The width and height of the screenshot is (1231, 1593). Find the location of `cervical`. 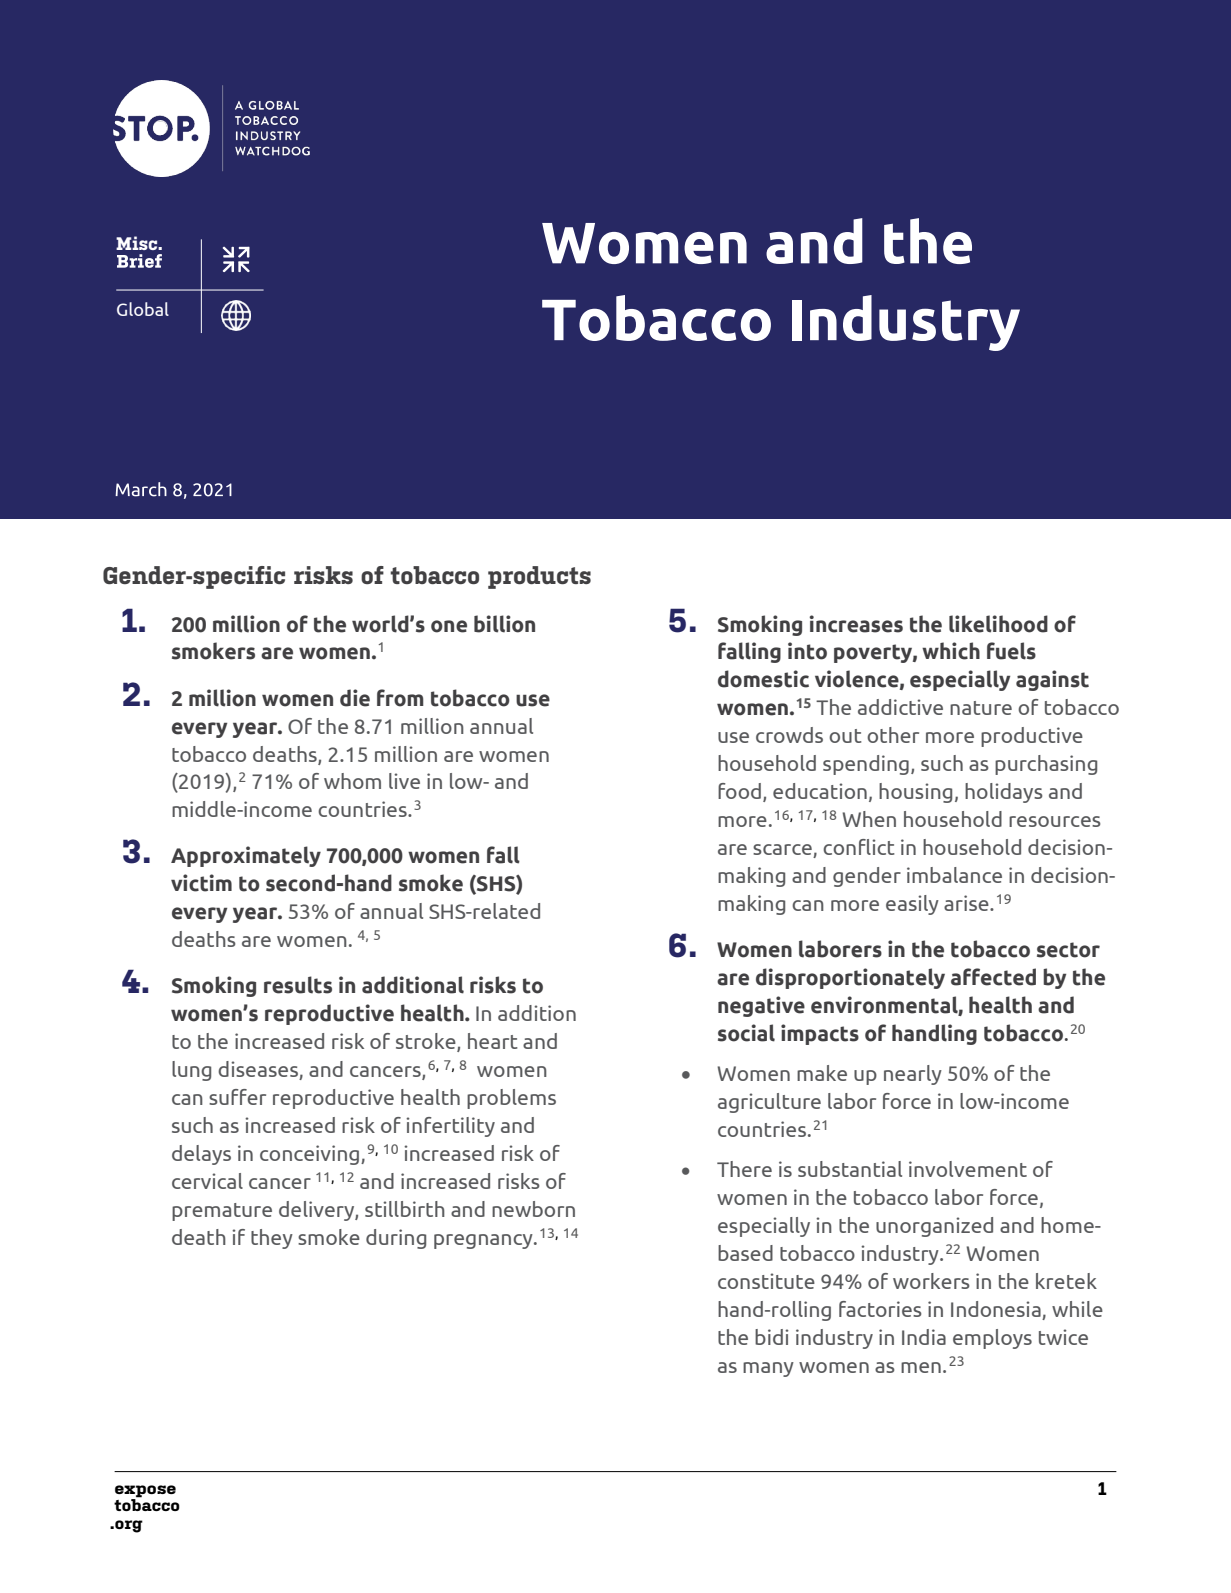

cervical is located at coordinates (207, 1181).
